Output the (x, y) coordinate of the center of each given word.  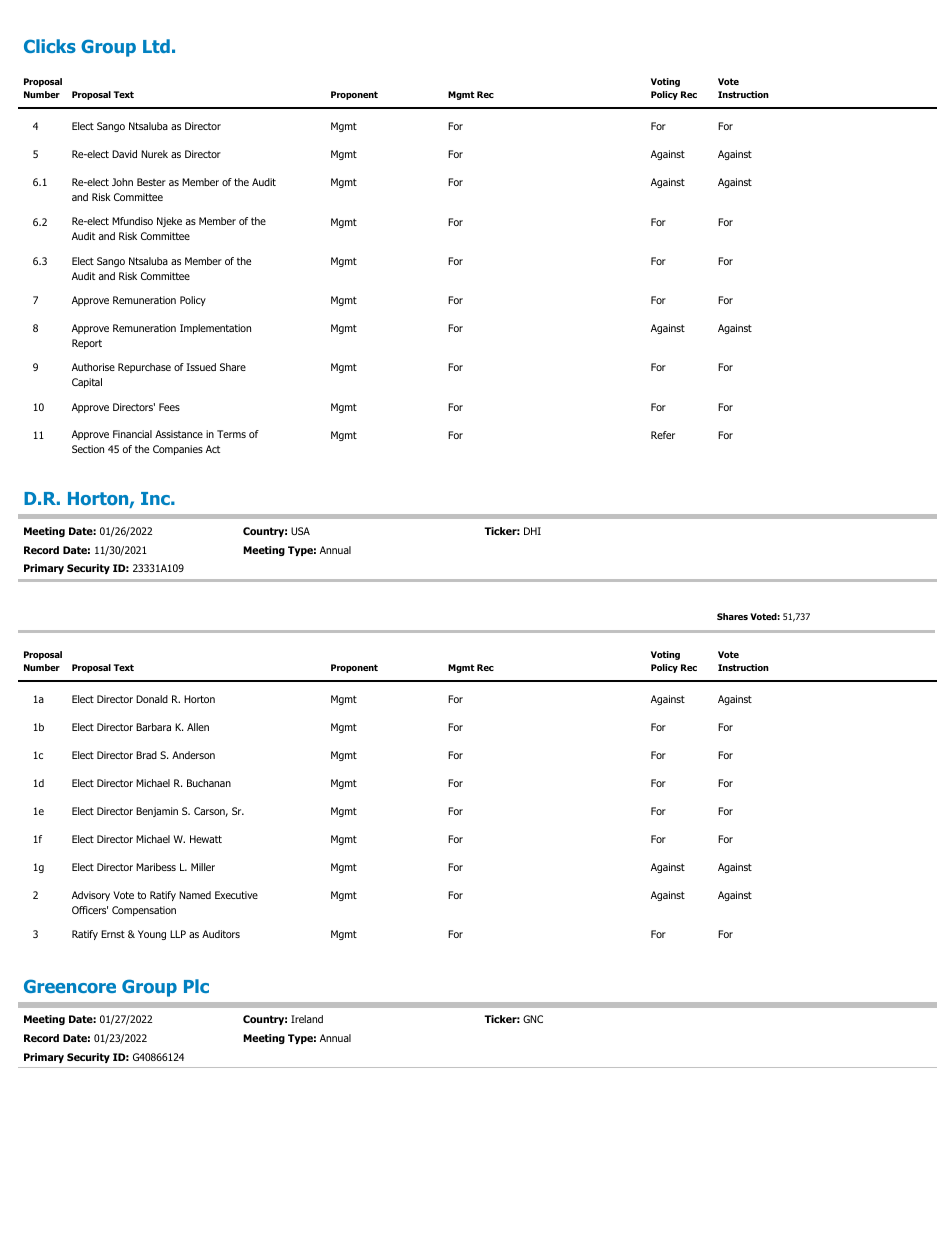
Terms (231, 434)
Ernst (113, 934)
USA (300, 531)
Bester (151, 182)
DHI (532, 531)
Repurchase (144, 368)
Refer (663, 435)
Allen (198, 727)
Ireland (307, 1019)
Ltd (156, 46)
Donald (152, 699)
